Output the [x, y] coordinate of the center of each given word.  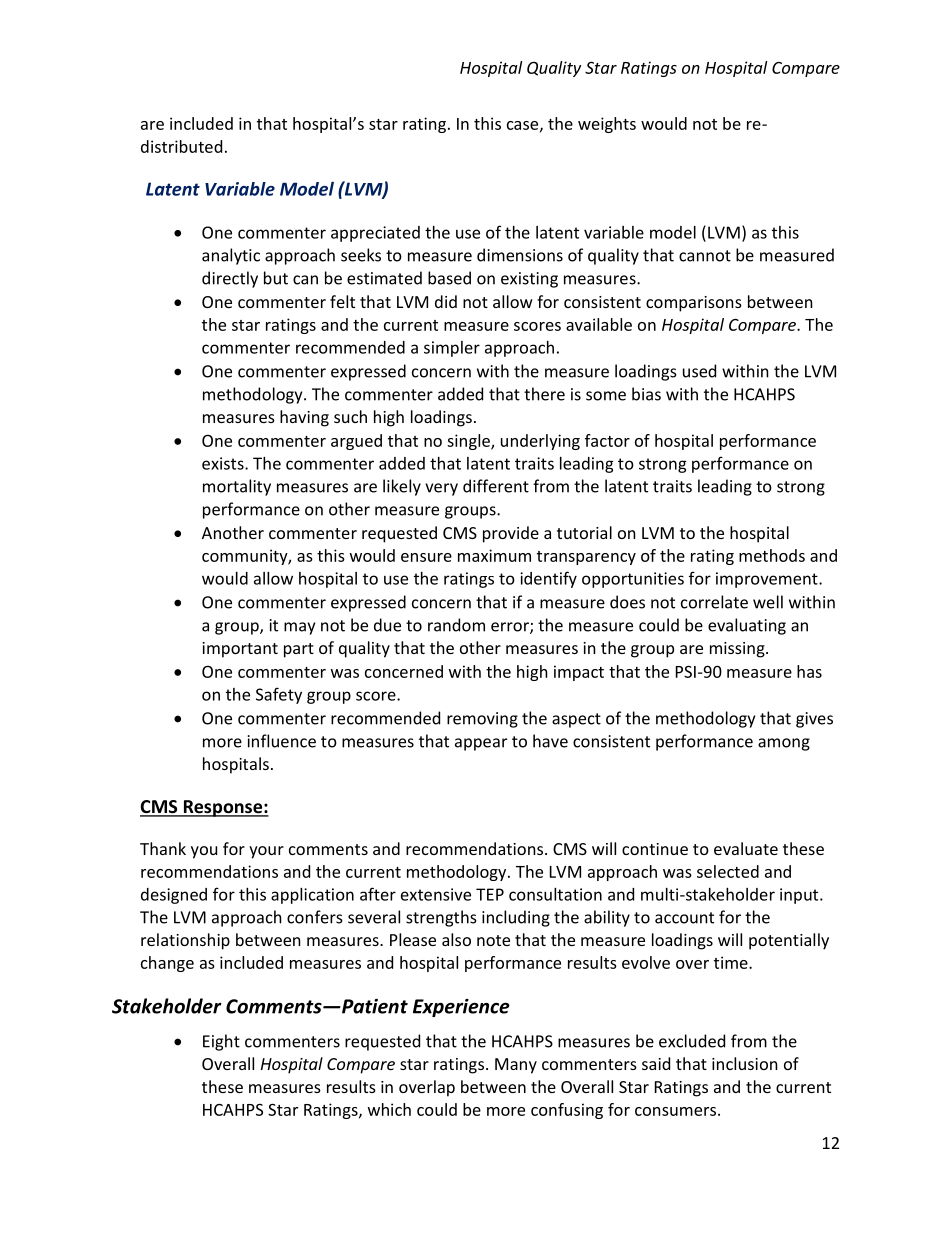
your [266, 852]
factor [607, 440]
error [511, 628]
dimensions [520, 255]
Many [516, 1066]
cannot [705, 256]
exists [224, 463]
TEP [490, 894]
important [240, 650]
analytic [231, 256]
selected [728, 871]
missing [738, 650]
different [496, 486]
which [389, 1109]
